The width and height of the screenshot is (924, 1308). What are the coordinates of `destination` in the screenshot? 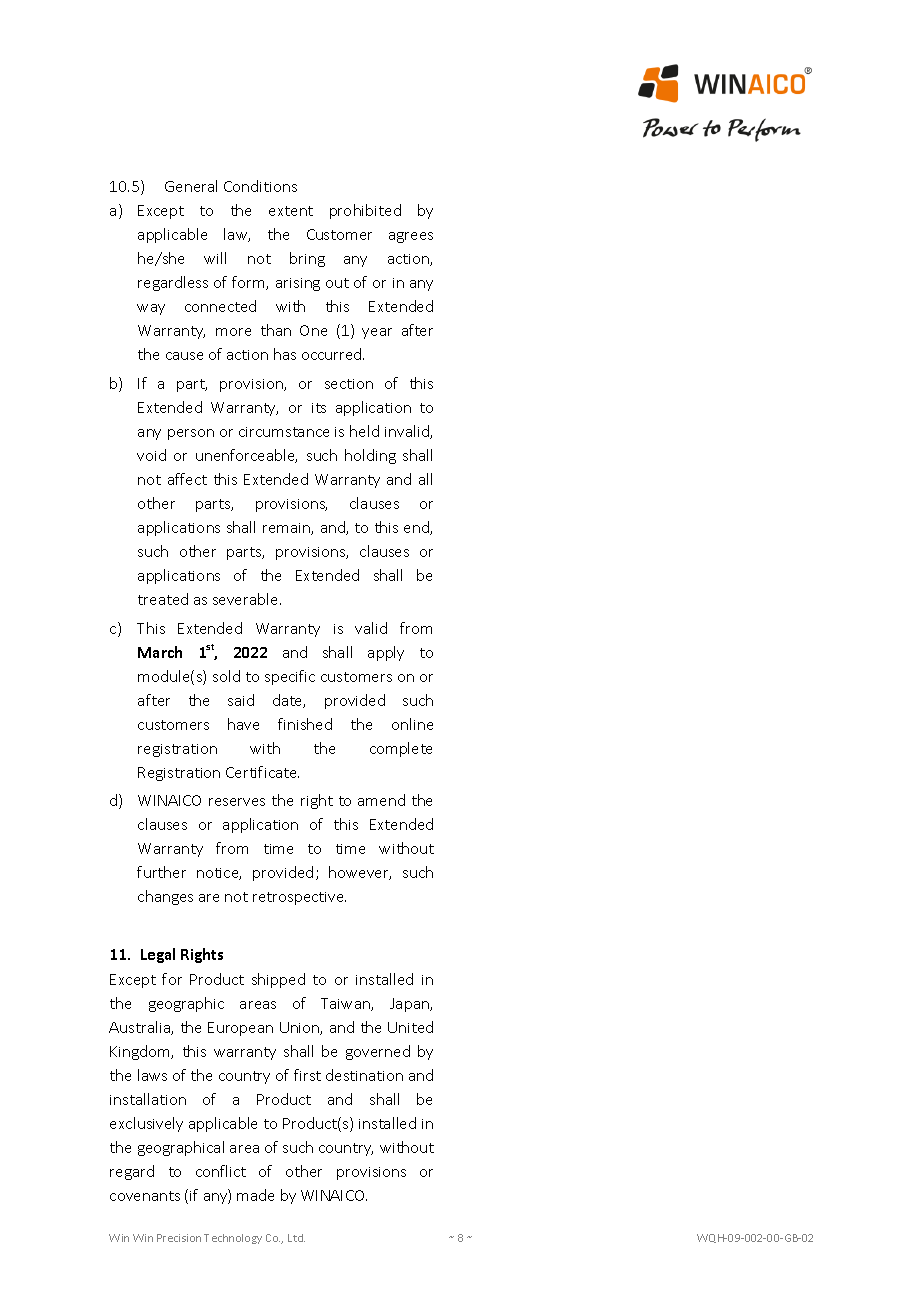 It's located at (364, 1075).
